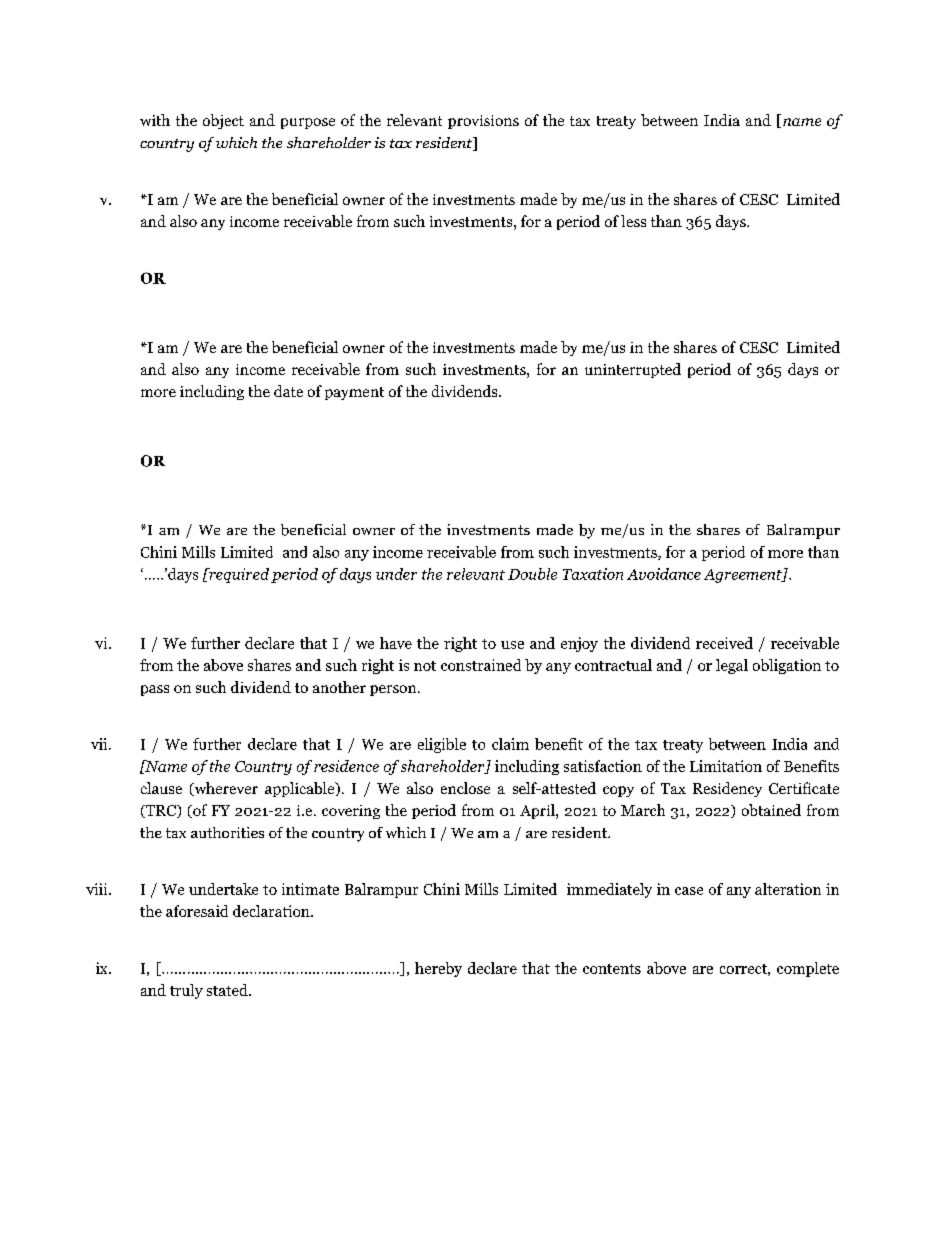 Image resolution: width=952 pixels, height=1233 pixels. I want to click on truly, so click(186, 991).
